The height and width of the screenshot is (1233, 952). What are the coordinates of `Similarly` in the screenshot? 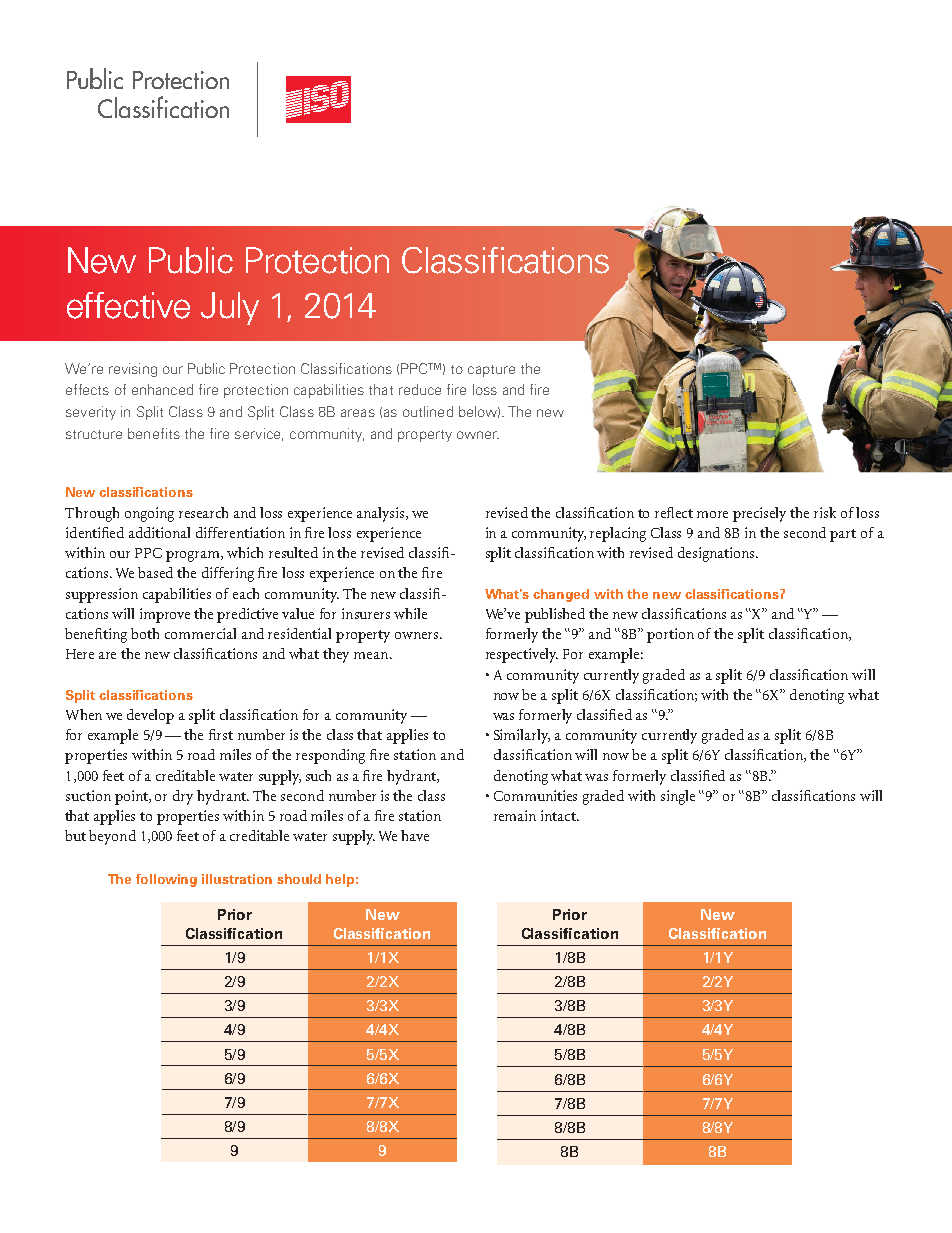 It's located at (522, 736).
